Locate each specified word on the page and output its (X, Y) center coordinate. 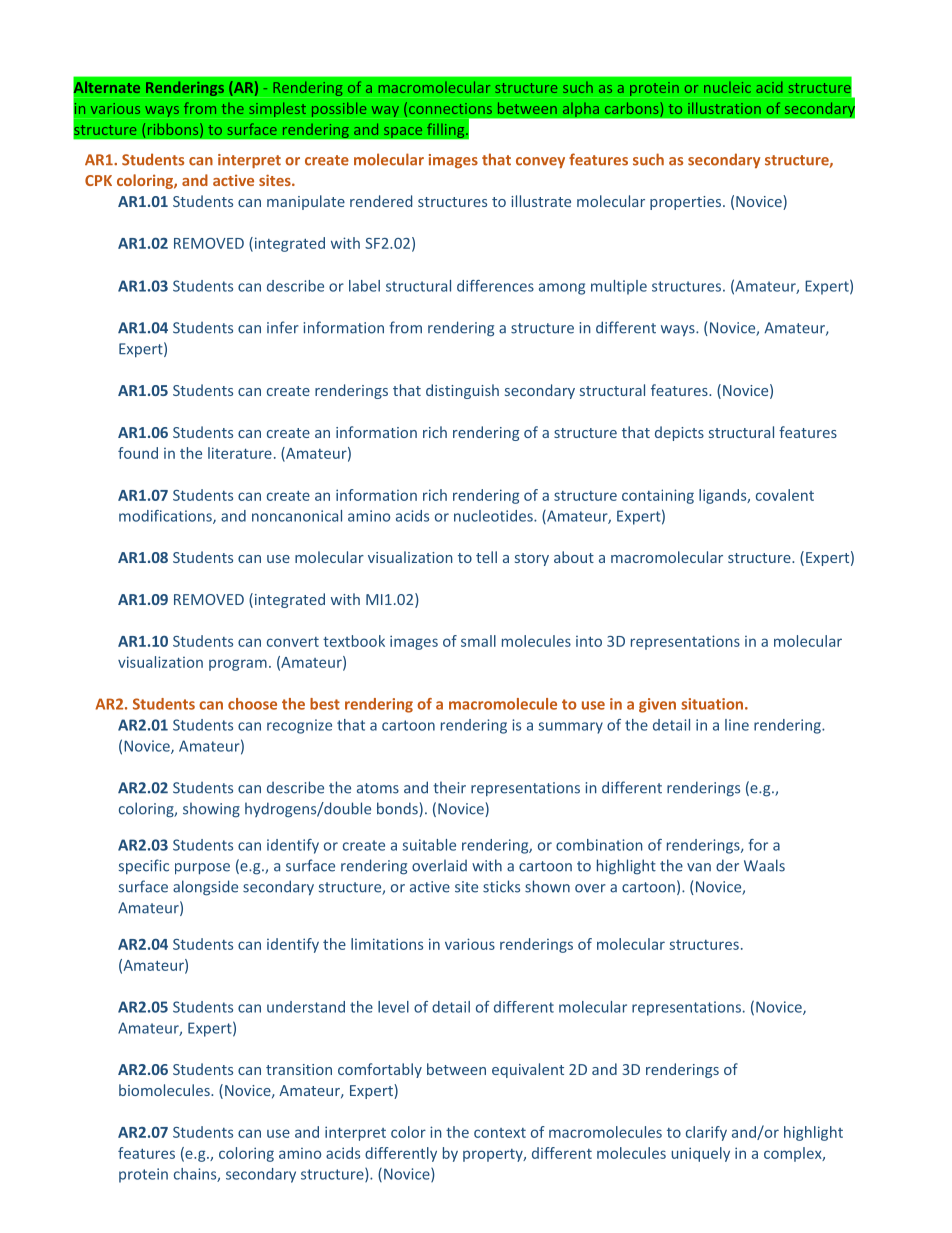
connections (450, 108)
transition (299, 1069)
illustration (724, 108)
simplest (278, 109)
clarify (706, 1133)
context (500, 1133)
